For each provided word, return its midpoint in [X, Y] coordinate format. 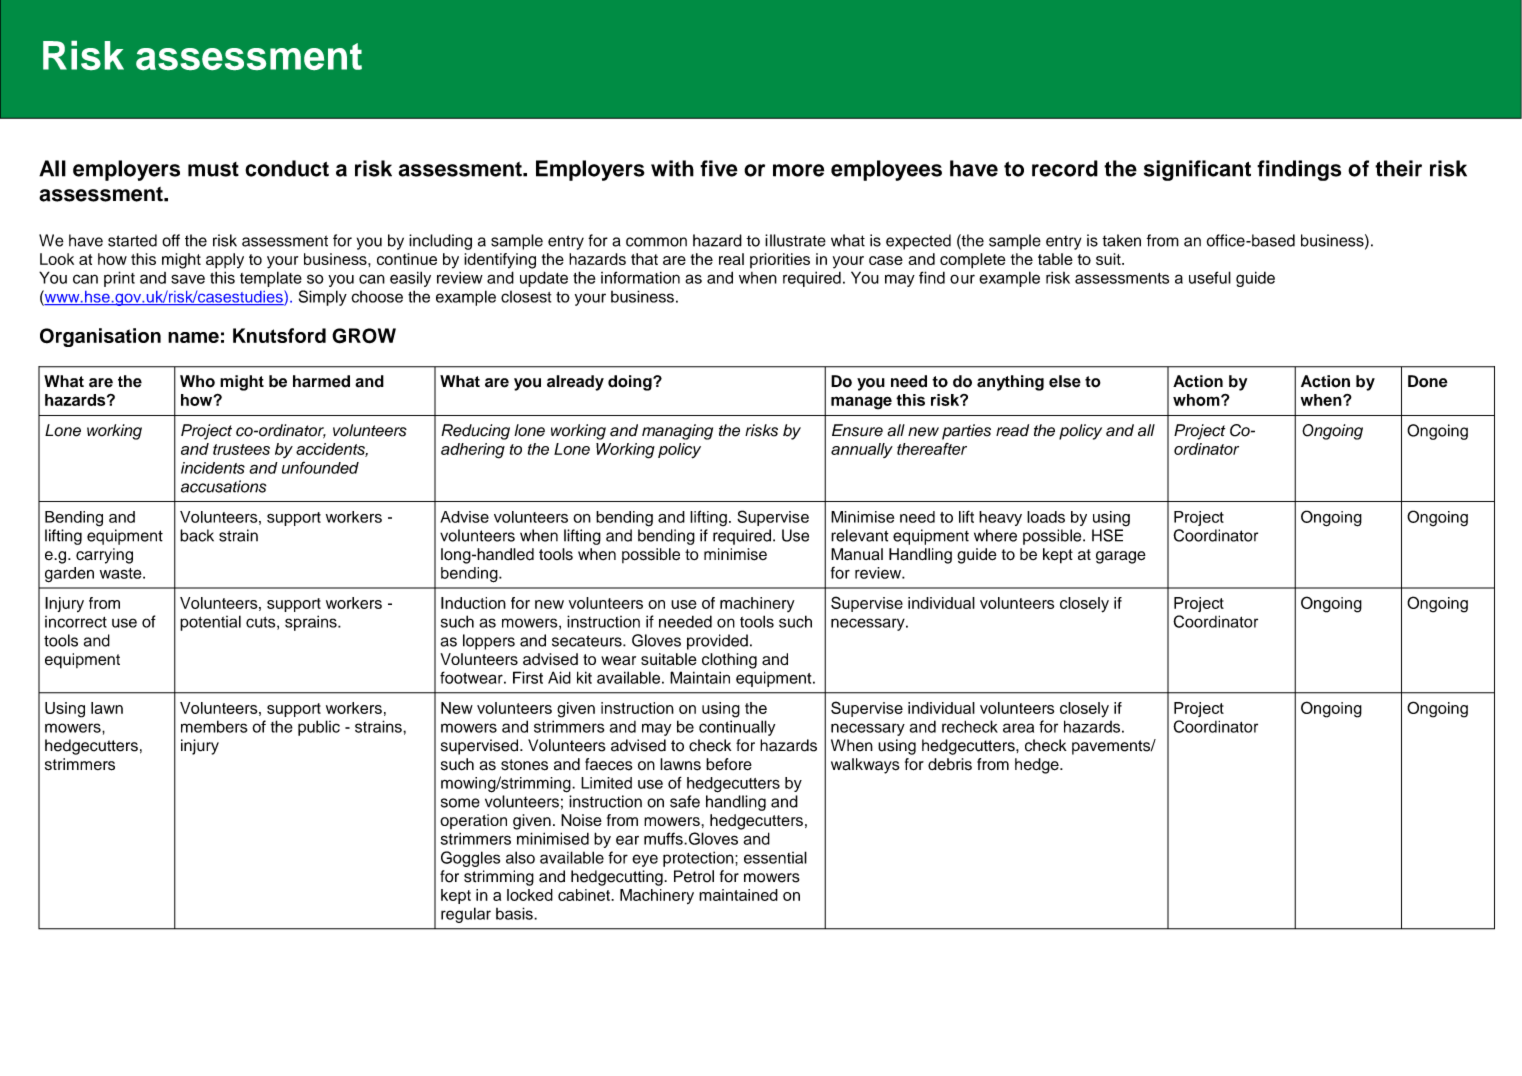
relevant [860, 535]
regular [466, 915]
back [197, 535]
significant [1197, 170]
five [719, 168]
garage [1121, 557]
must [213, 169]
